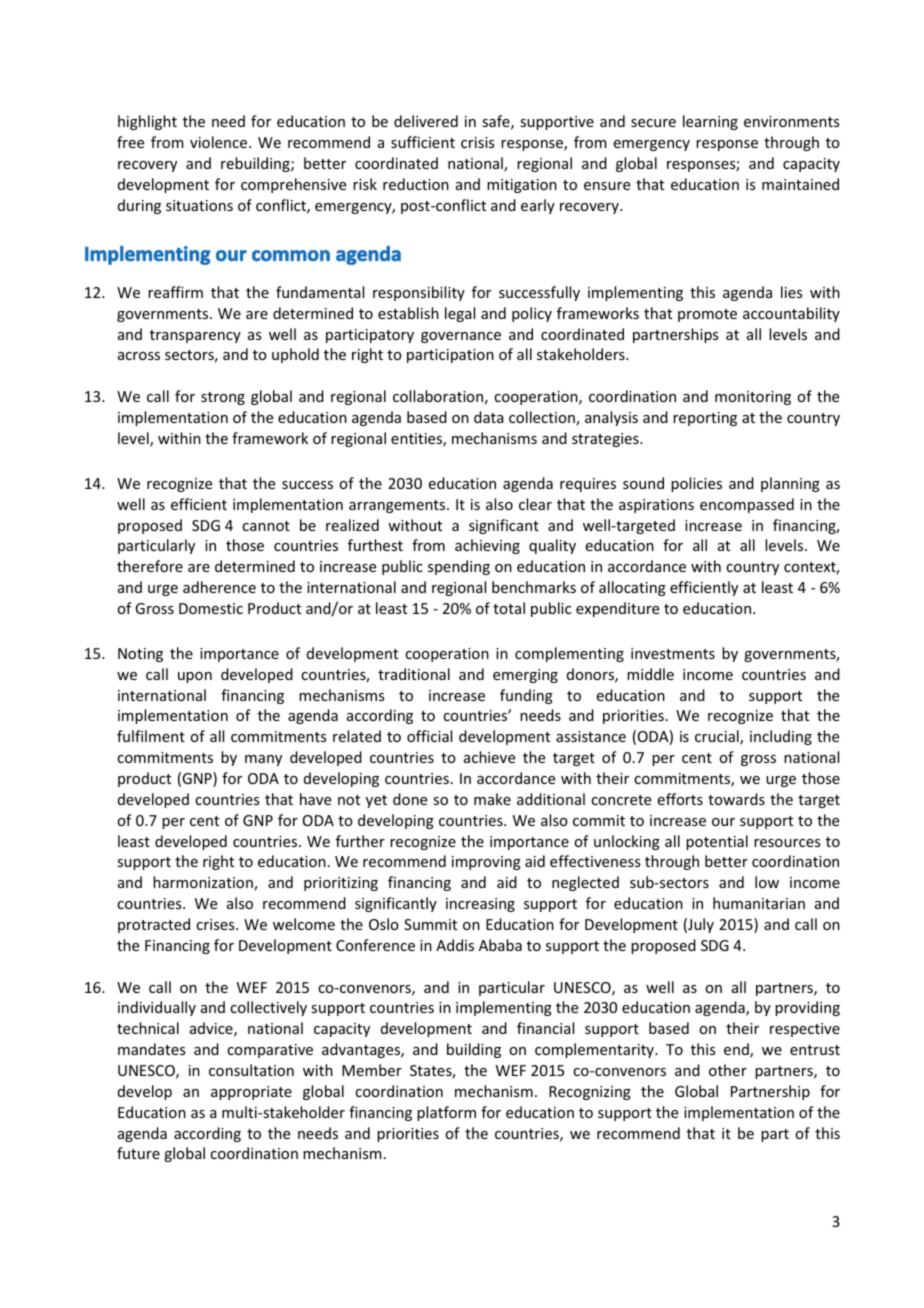 Image resolution: width=924 pixels, height=1308 pixels. Describe the element at coordinates (151, 736) in the screenshot. I see `fulfilment` at that location.
